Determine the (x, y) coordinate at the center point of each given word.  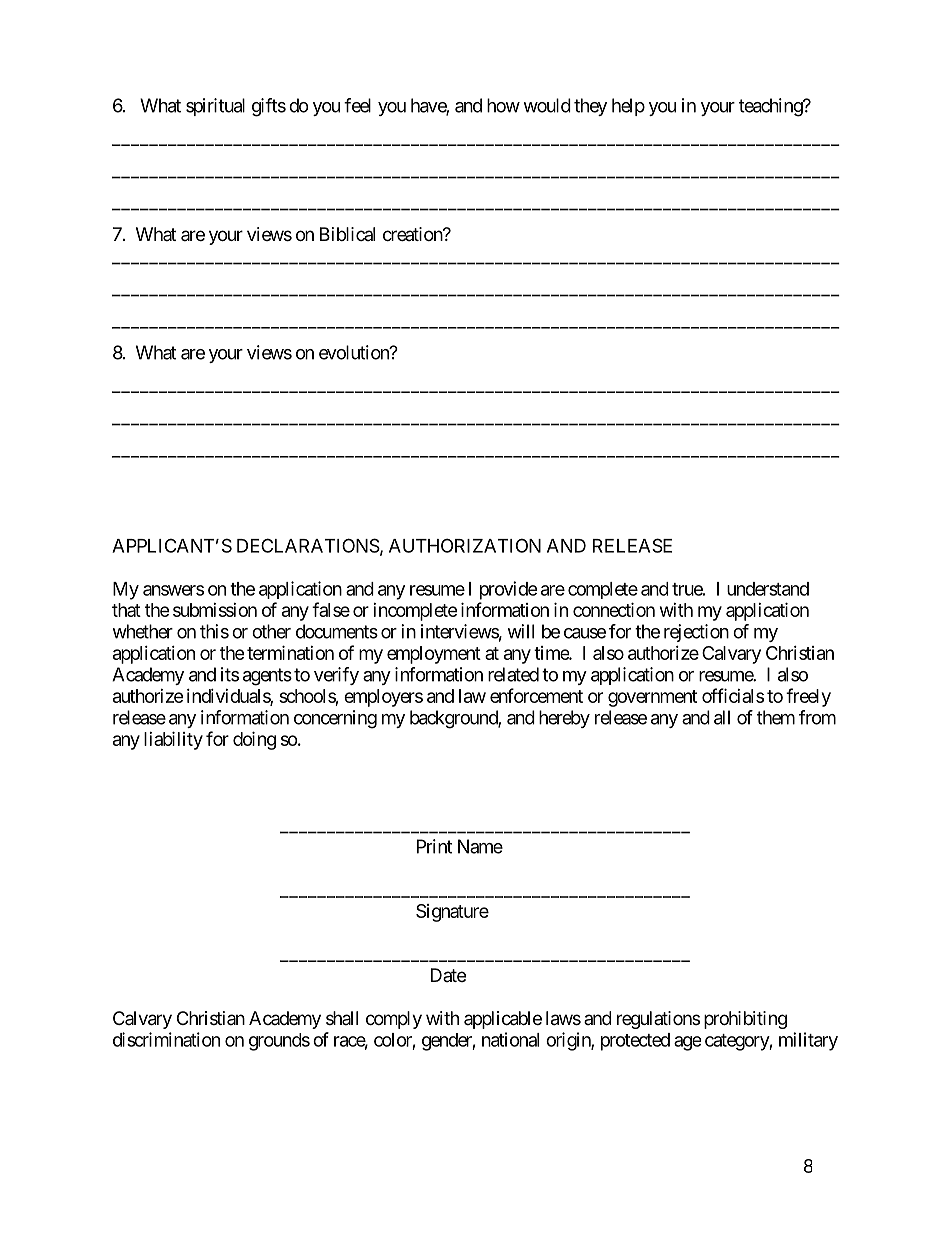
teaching (771, 107)
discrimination (166, 1039)
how (503, 105)
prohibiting (745, 1020)
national (510, 1039)
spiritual (215, 107)
